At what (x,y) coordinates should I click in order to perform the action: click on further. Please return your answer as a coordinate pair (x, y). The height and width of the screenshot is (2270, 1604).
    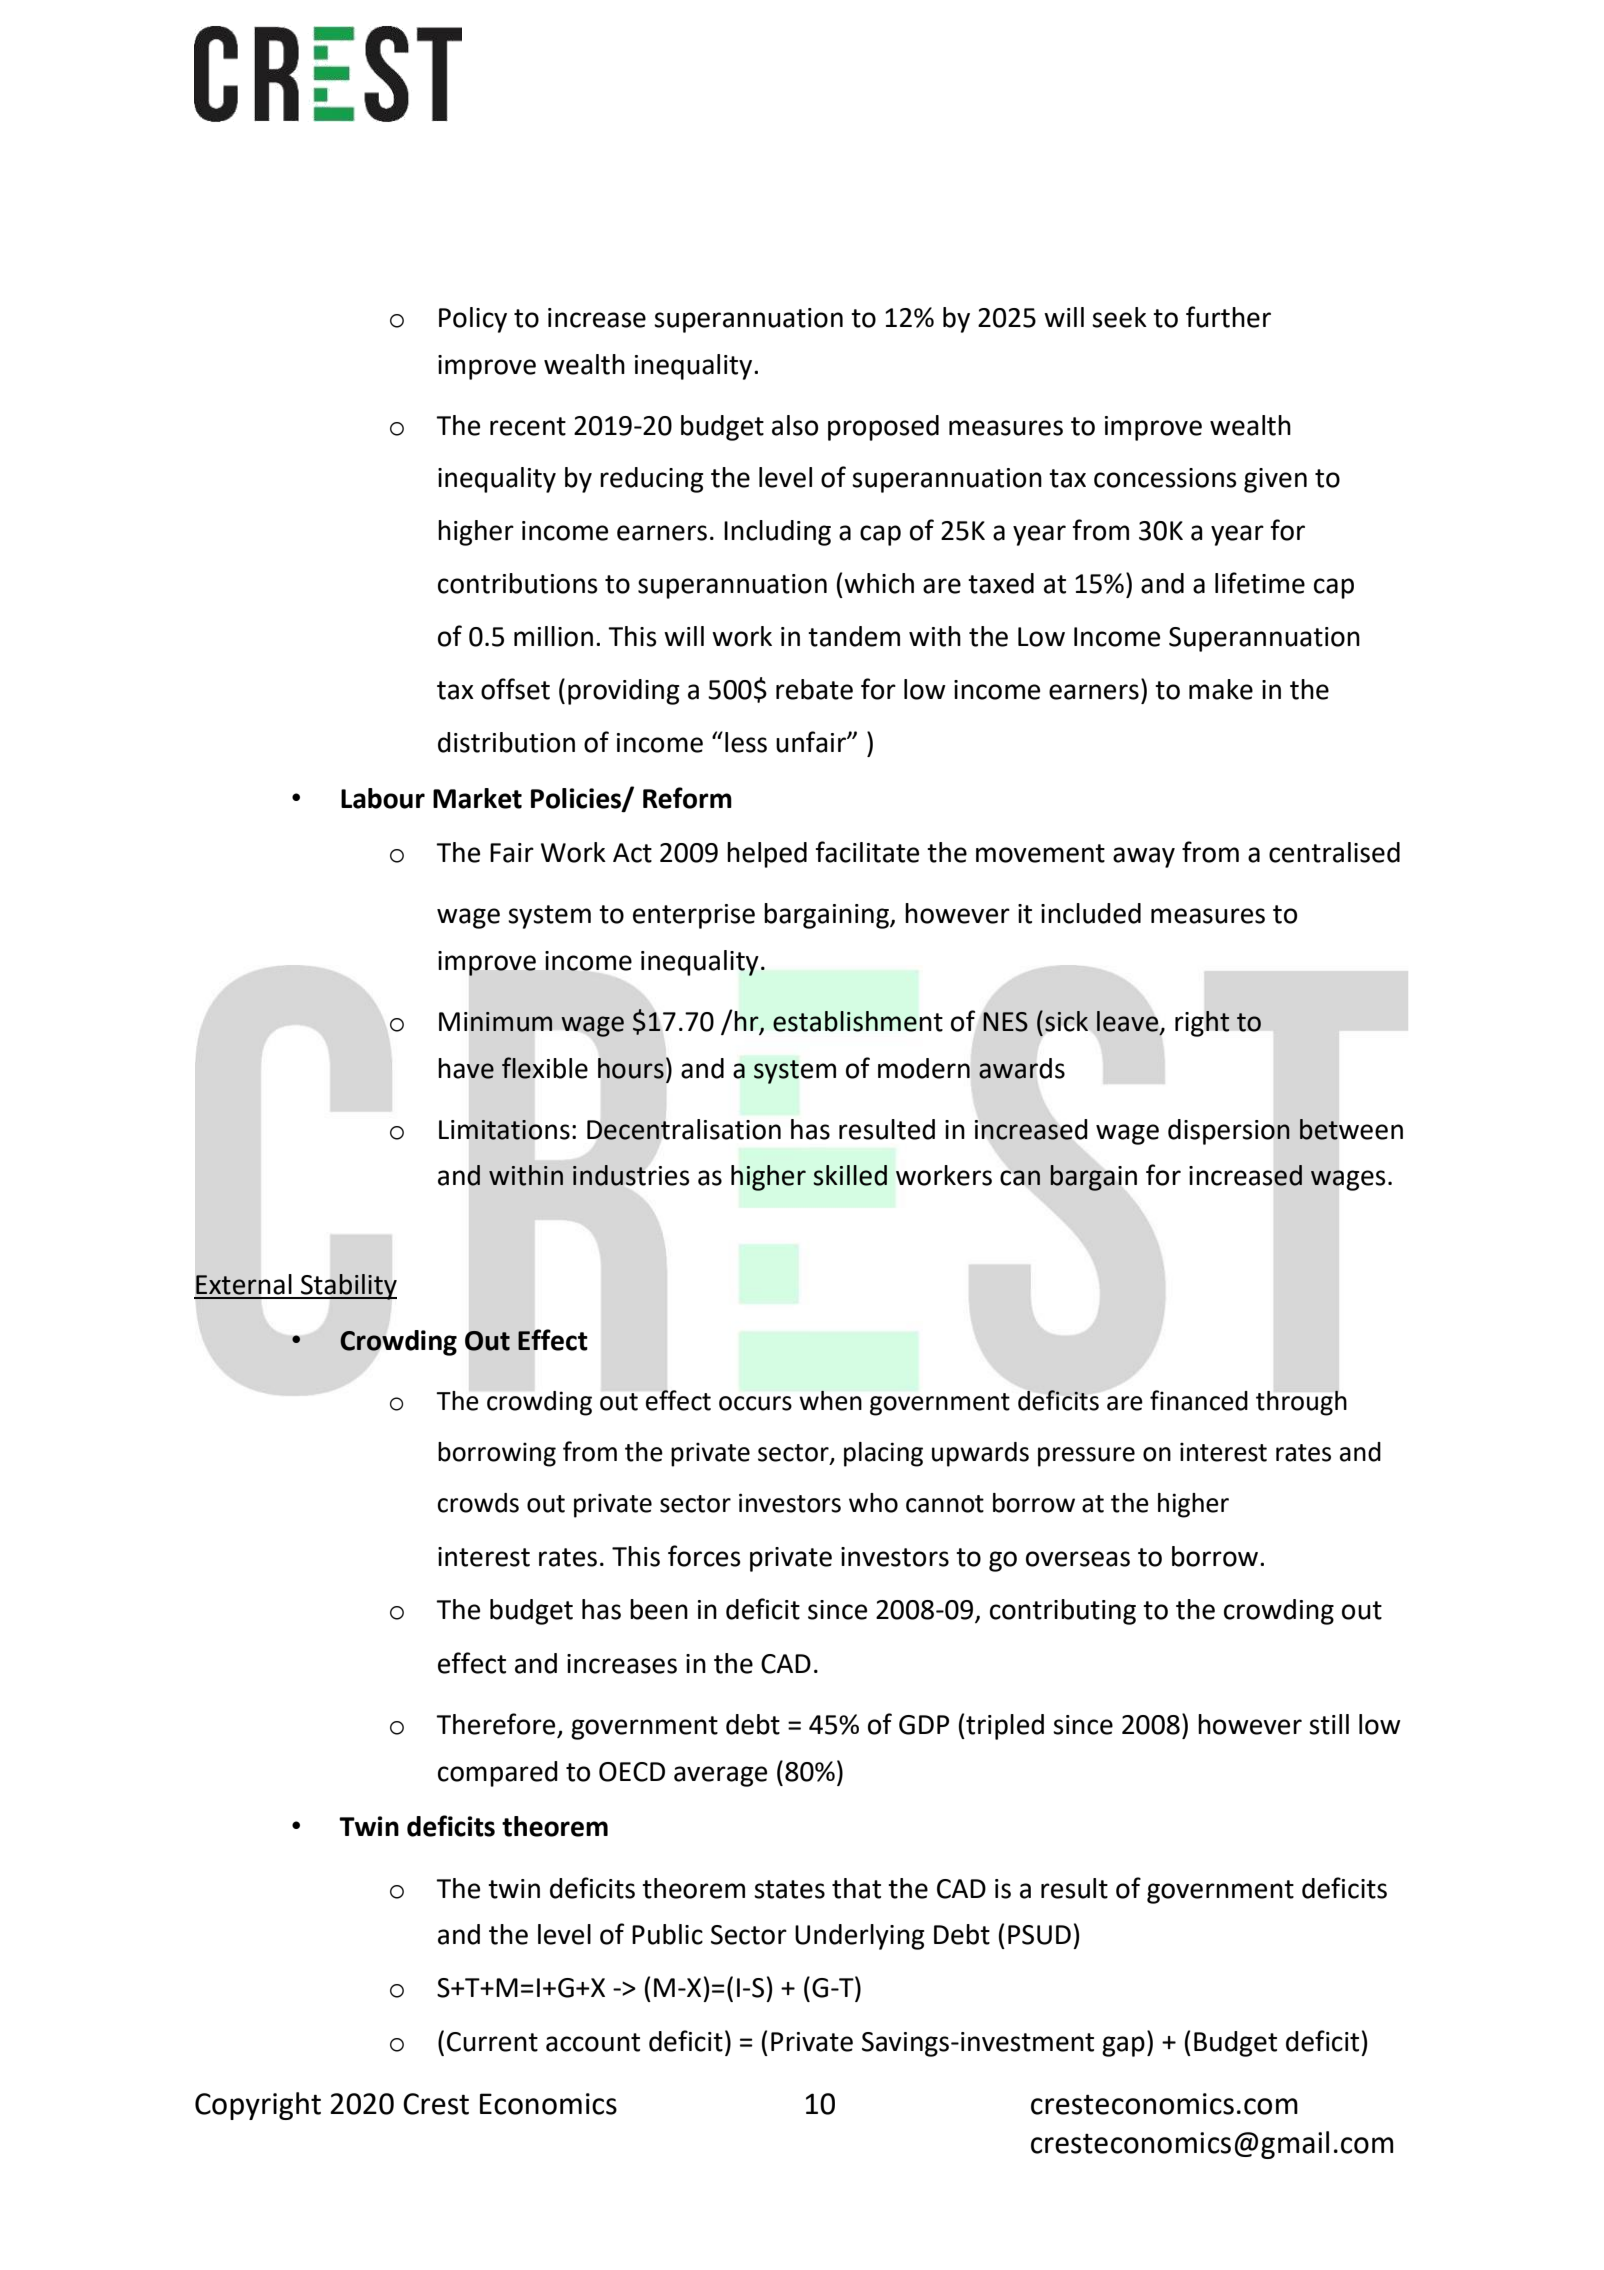
    Looking at the image, I should click on (1228, 317).
